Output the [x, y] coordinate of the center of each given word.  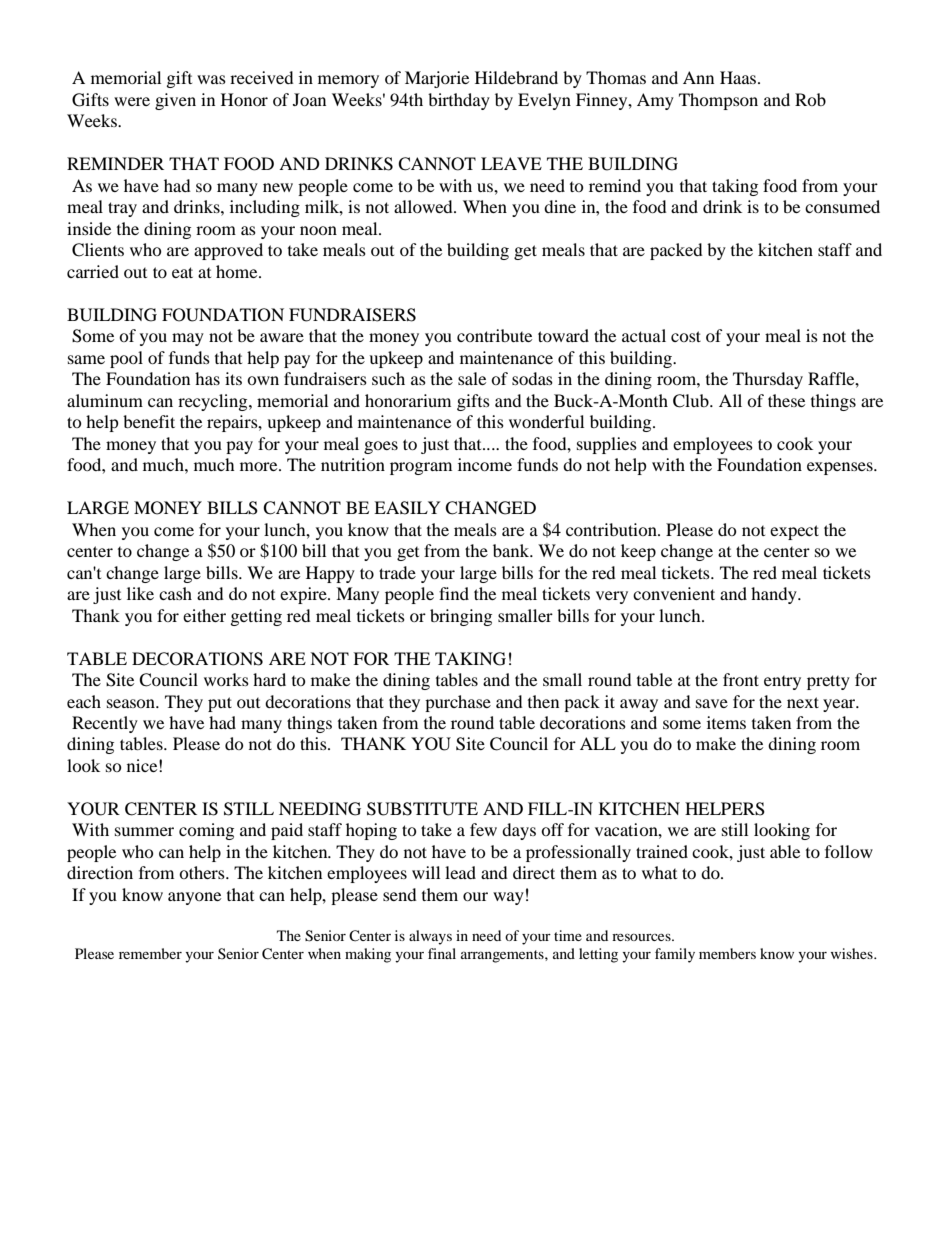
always [430, 937]
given [175, 101]
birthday [459, 101]
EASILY [407, 508]
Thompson [718, 101]
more [260, 466]
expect [794, 532]
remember [150, 953]
